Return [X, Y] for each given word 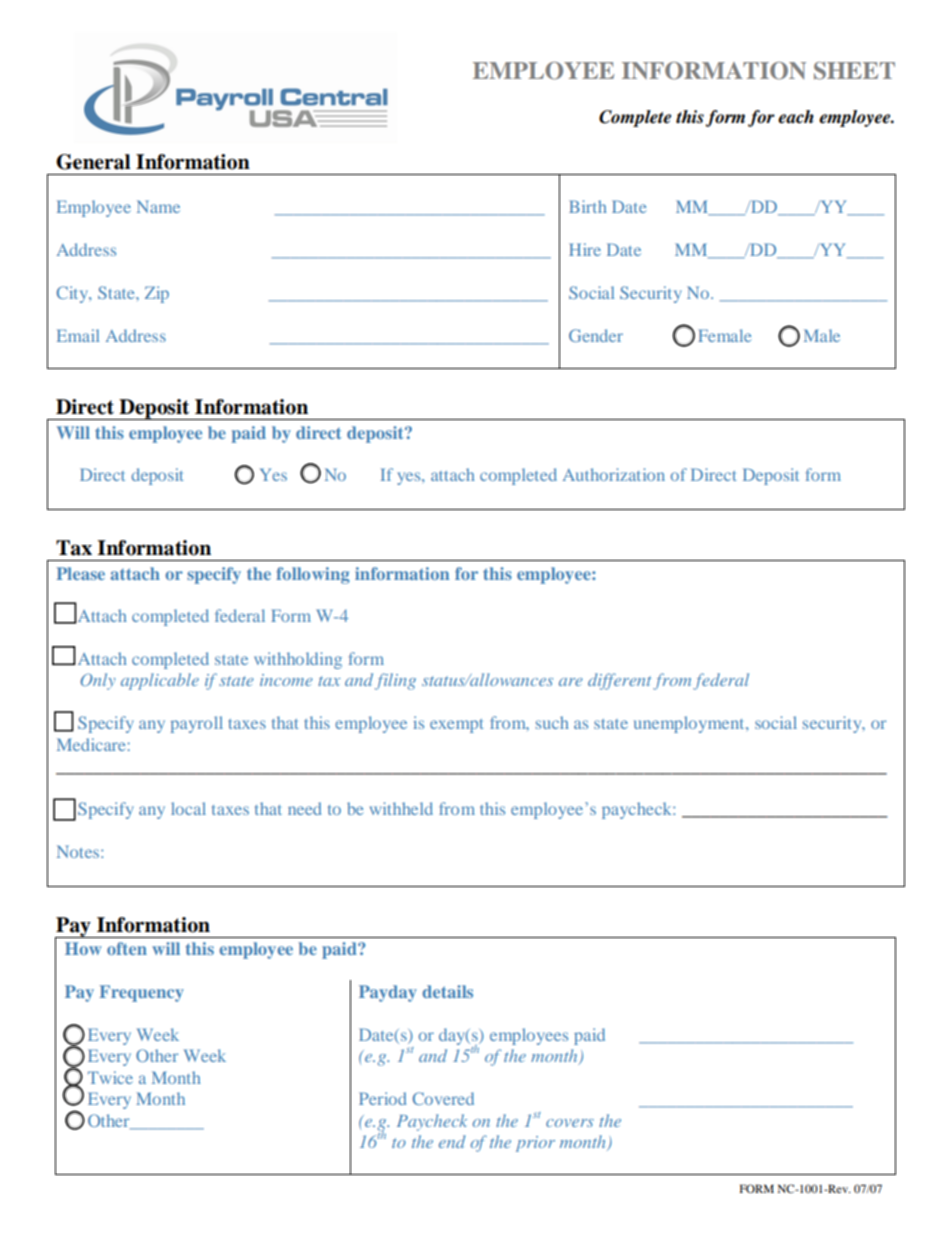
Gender [596, 335]
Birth [588, 206]
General [93, 162]
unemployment [690, 724]
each [796, 117]
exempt [457, 726]
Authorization [614, 474]
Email [78, 335]
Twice [110, 1077]
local [188, 808]
